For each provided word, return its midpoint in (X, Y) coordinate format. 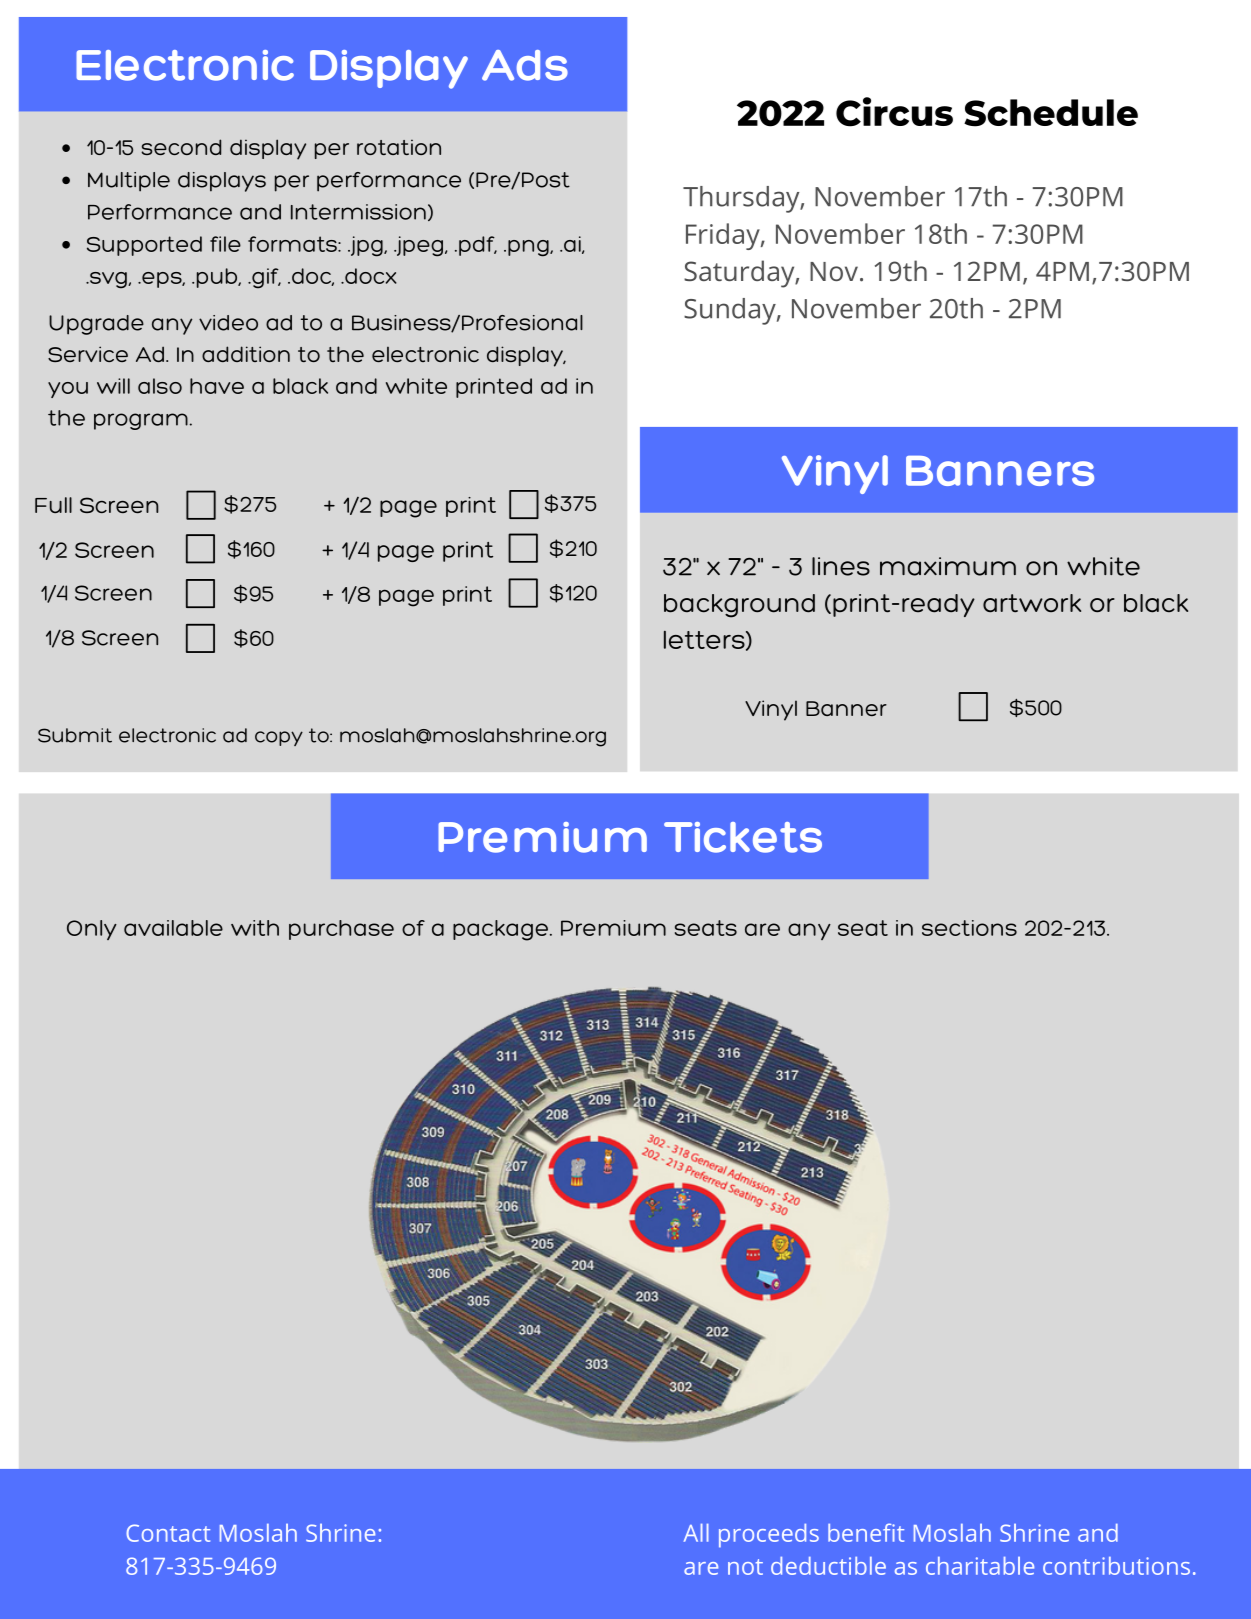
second (181, 147)
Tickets (743, 837)
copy (279, 738)
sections (969, 928)
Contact (168, 1533)
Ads (525, 65)
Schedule (1051, 113)
